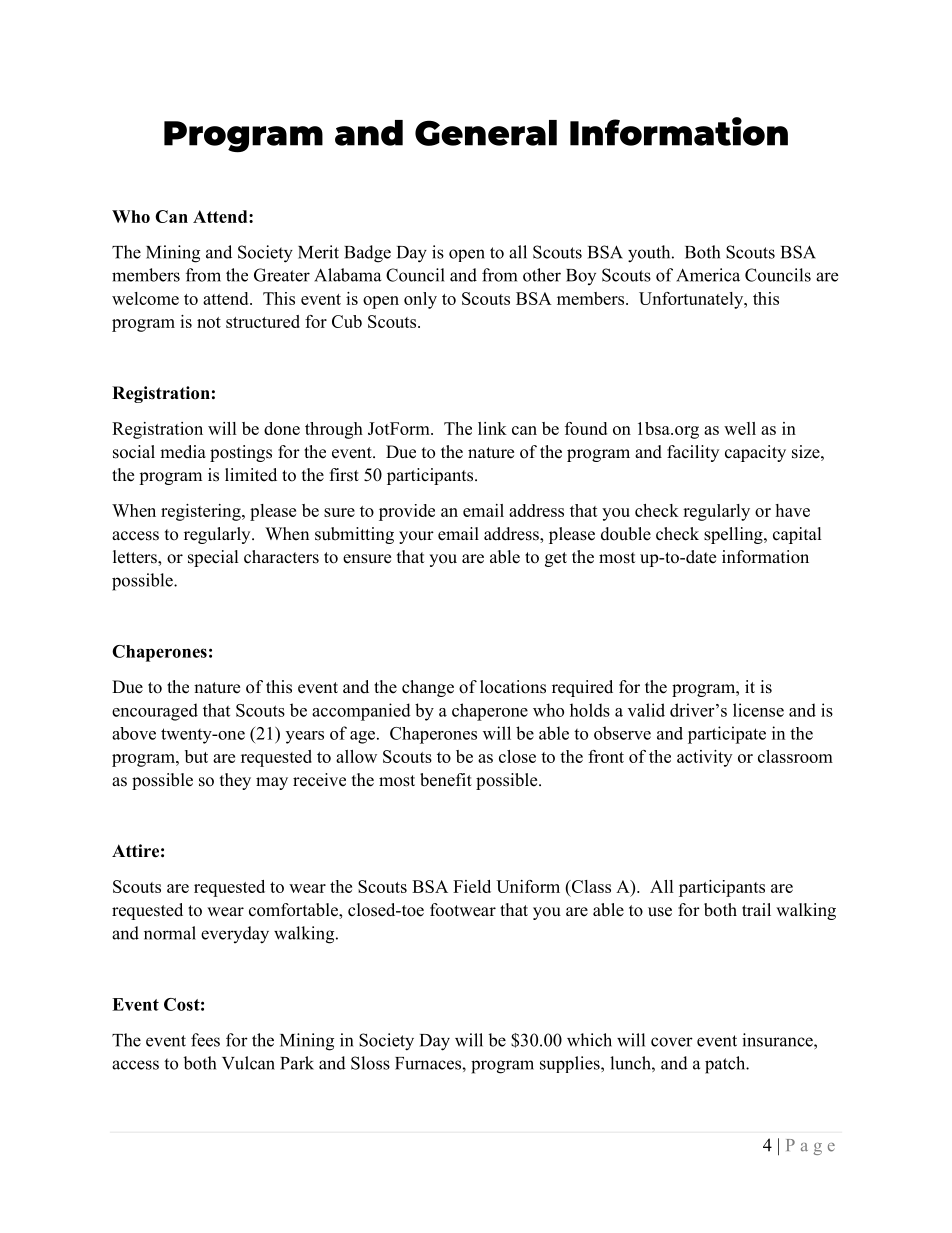  I want to click on Vulcan, so click(248, 1063).
